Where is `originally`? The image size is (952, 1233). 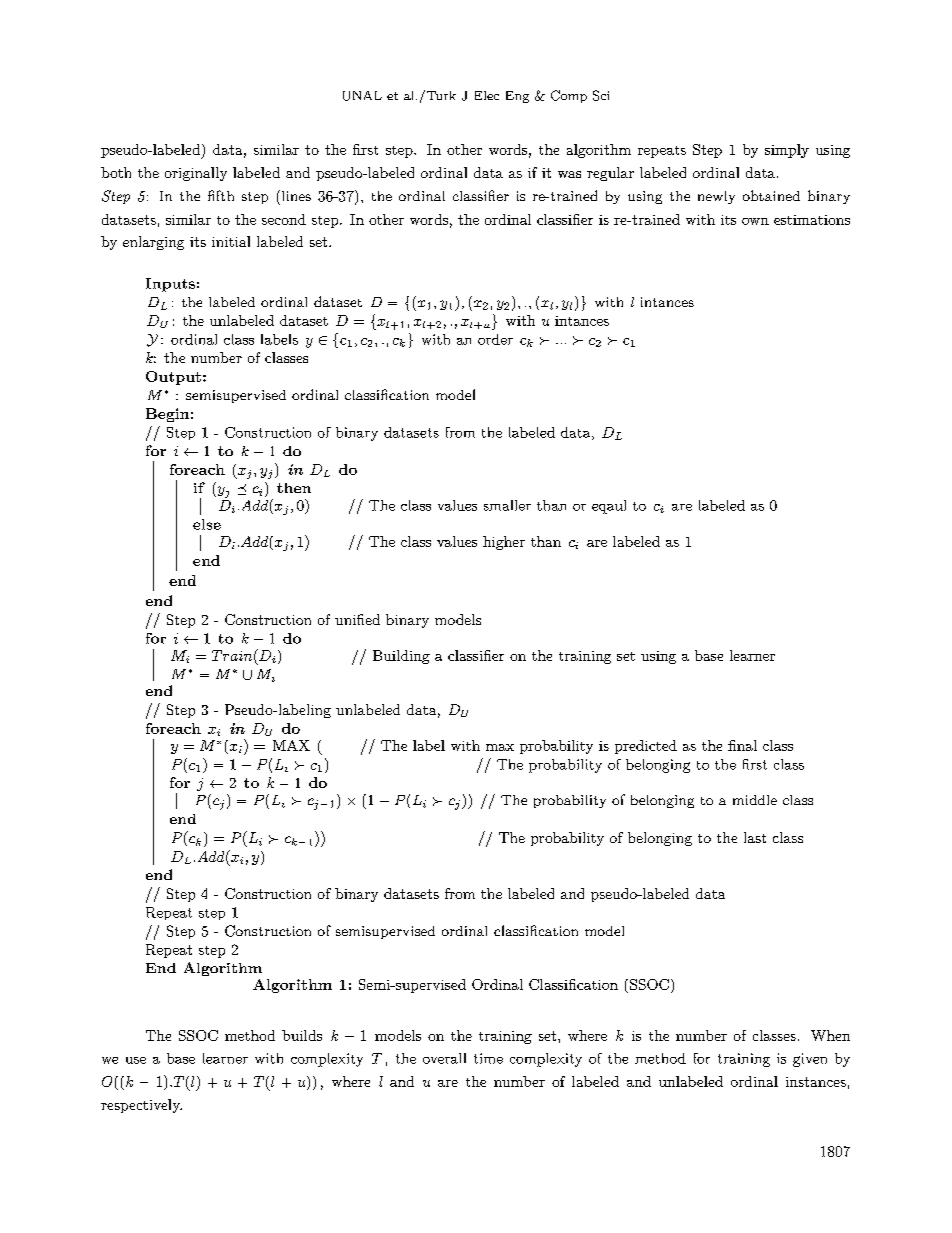
originally is located at coordinates (196, 174).
